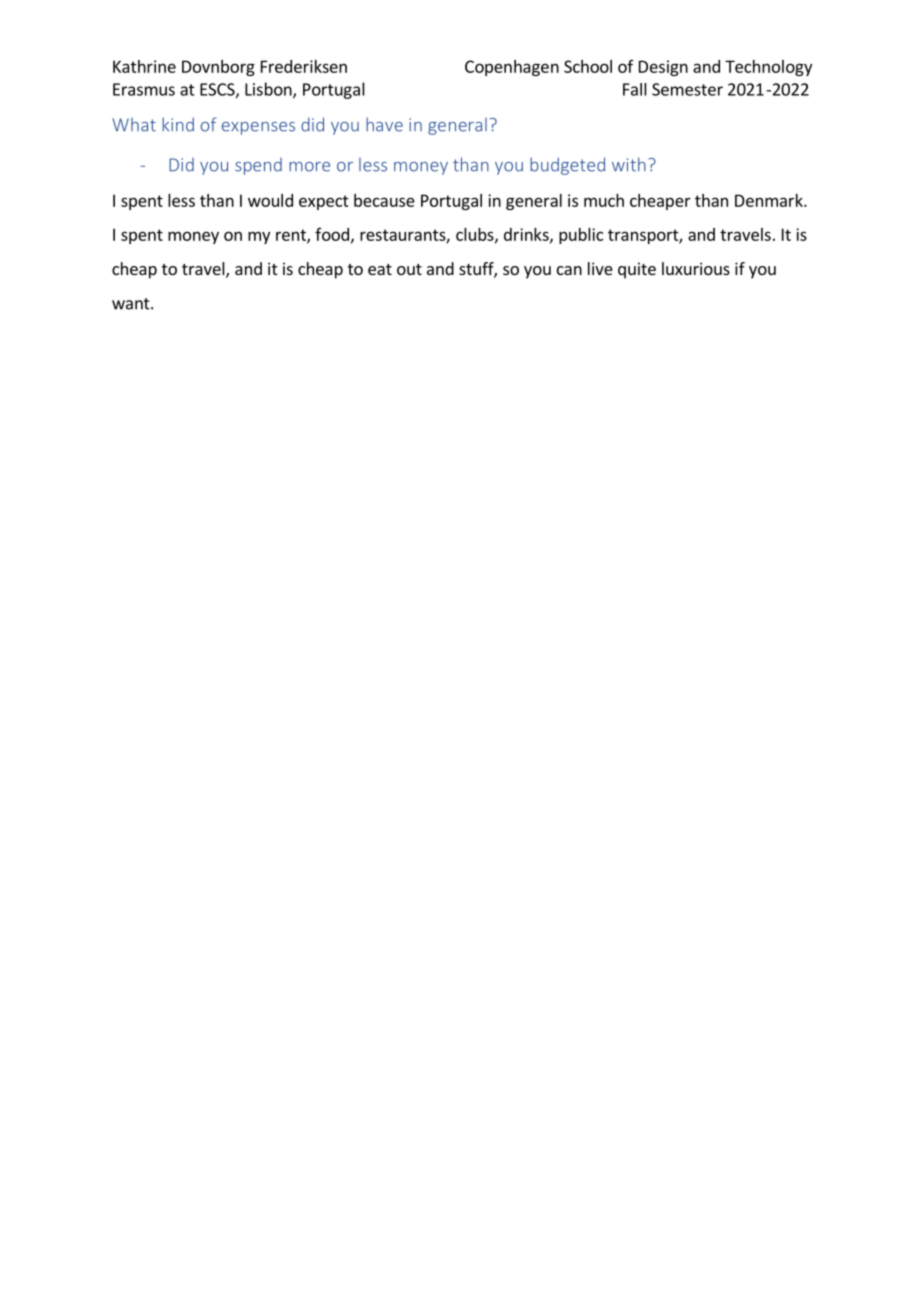  What do you see at coordinates (384, 200) in the image?
I see `because` at bounding box center [384, 200].
